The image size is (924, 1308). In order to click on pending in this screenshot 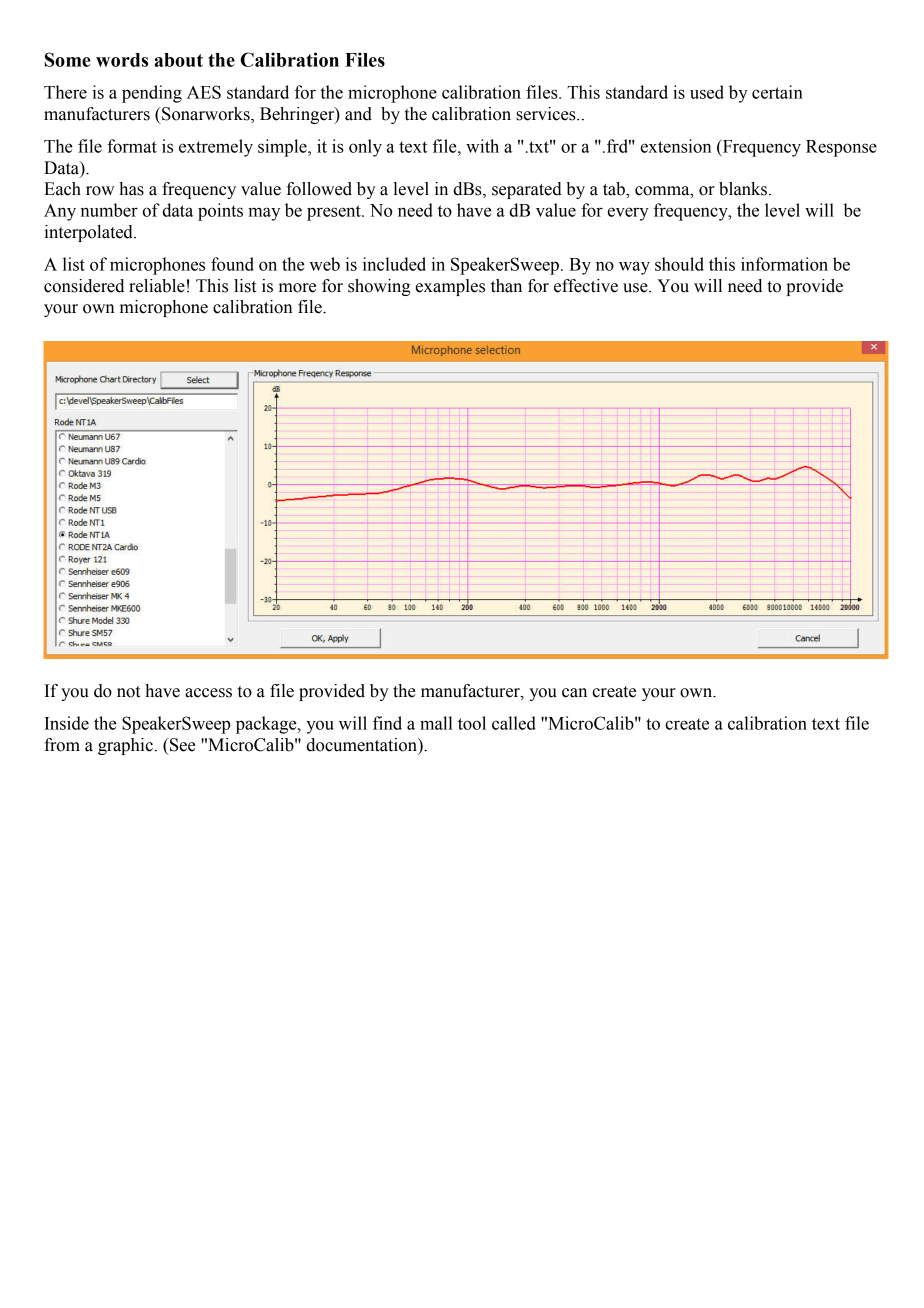, I will do `click(152, 94)`.
